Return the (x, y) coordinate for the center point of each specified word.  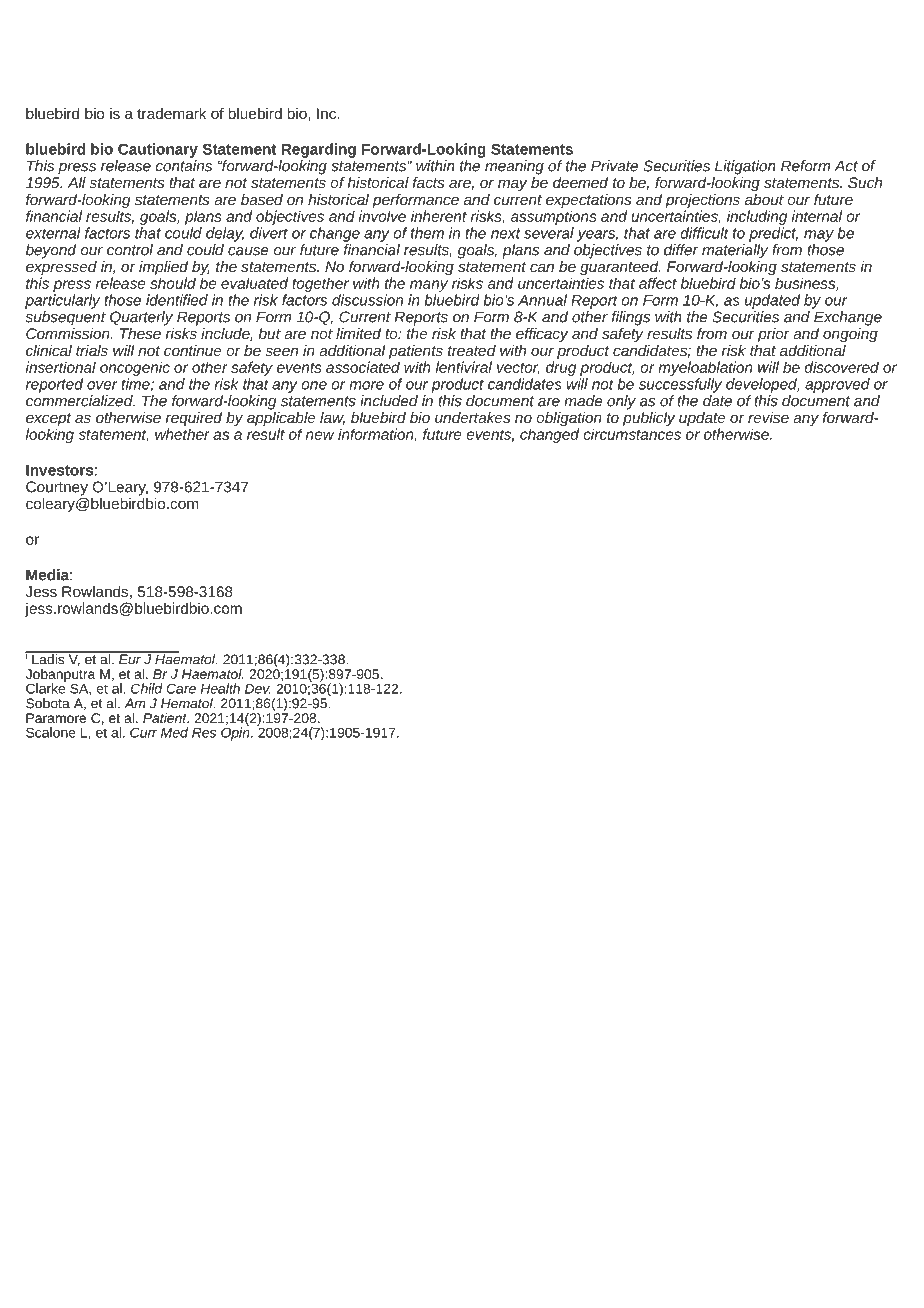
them (427, 233)
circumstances (632, 434)
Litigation (745, 167)
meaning (514, 167)
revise (768, 417)
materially (735, 250)
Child (147, 688)
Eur (130, 658)
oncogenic (135, 368)
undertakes (472, 417)
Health (220, 688)
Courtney (57, 488)
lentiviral (464, 367)
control (130, 250)
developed (762, 385)
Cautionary (158, 150)
